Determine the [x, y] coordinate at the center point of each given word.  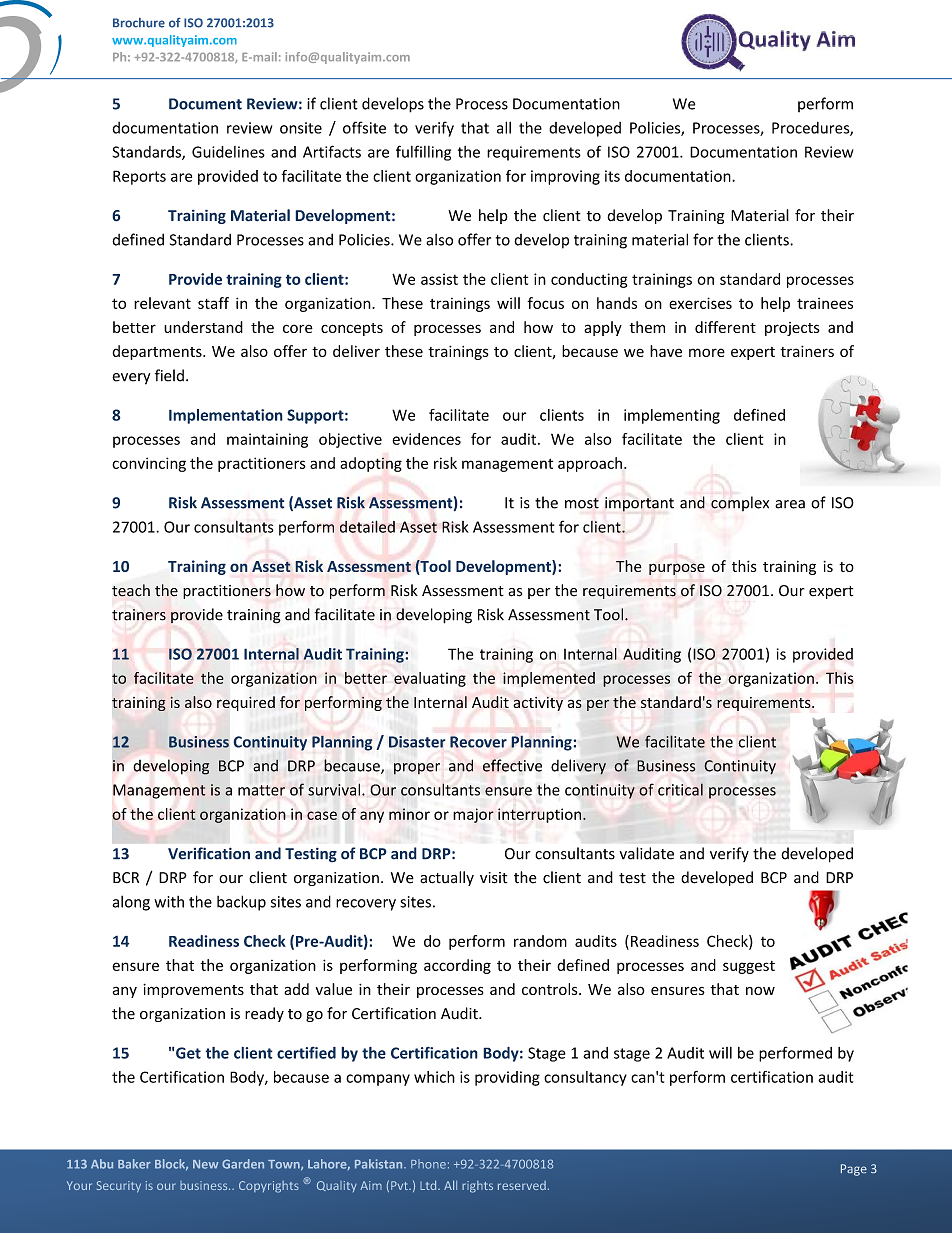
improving [565, 177]
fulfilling [423, 153]
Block [171, 1164]
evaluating [430, 679]
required [246, 703]
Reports [139, 177]
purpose [677, 569]
